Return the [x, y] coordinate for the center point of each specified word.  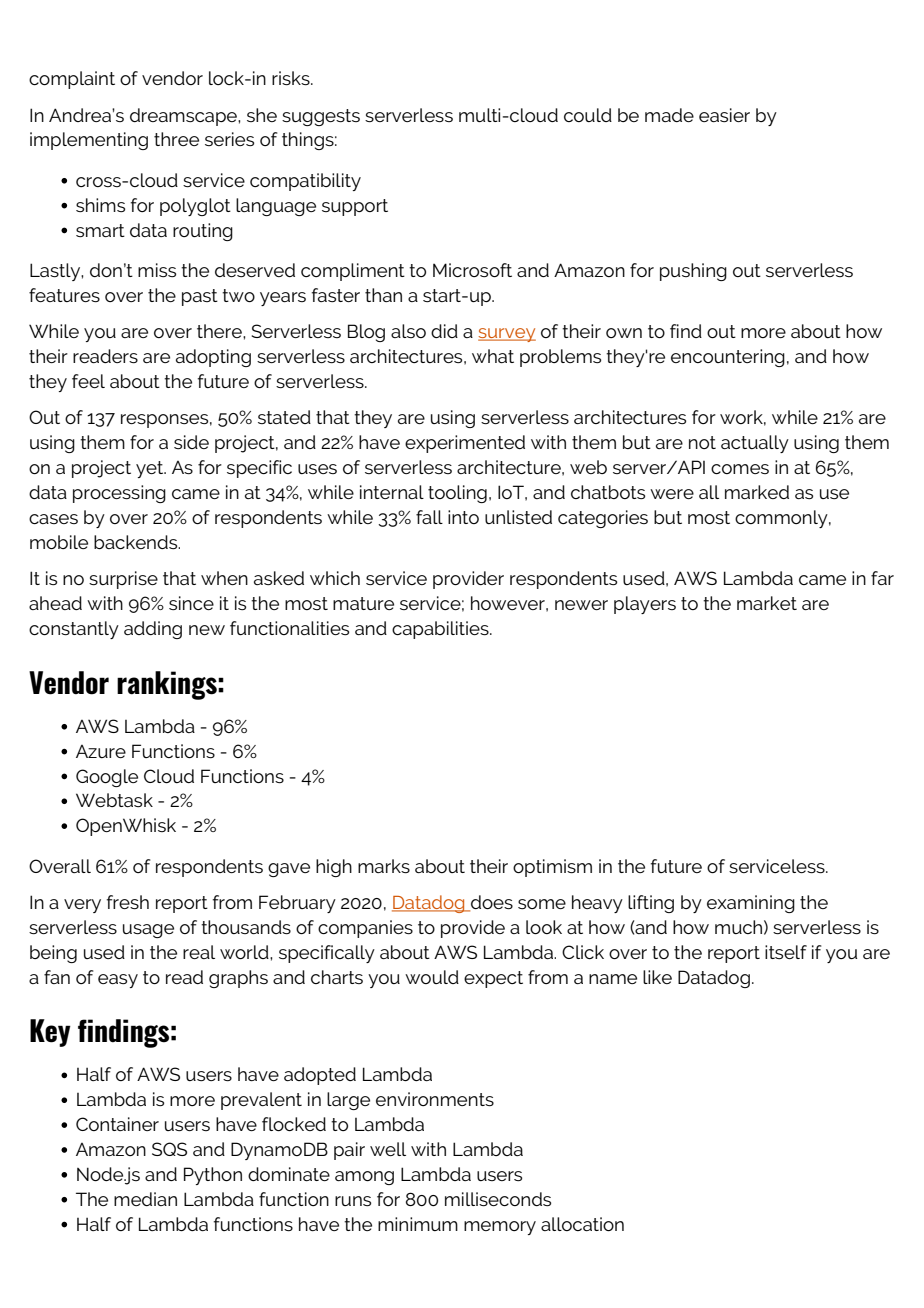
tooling [457, 494]
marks [384, 866]
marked [757, 492]
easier [724, 115]
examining [751, 904]
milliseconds [498, 1199]
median [145, 1199]
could [588, 115]
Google [107, 778]
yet [151, 469]
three [176, 139]
